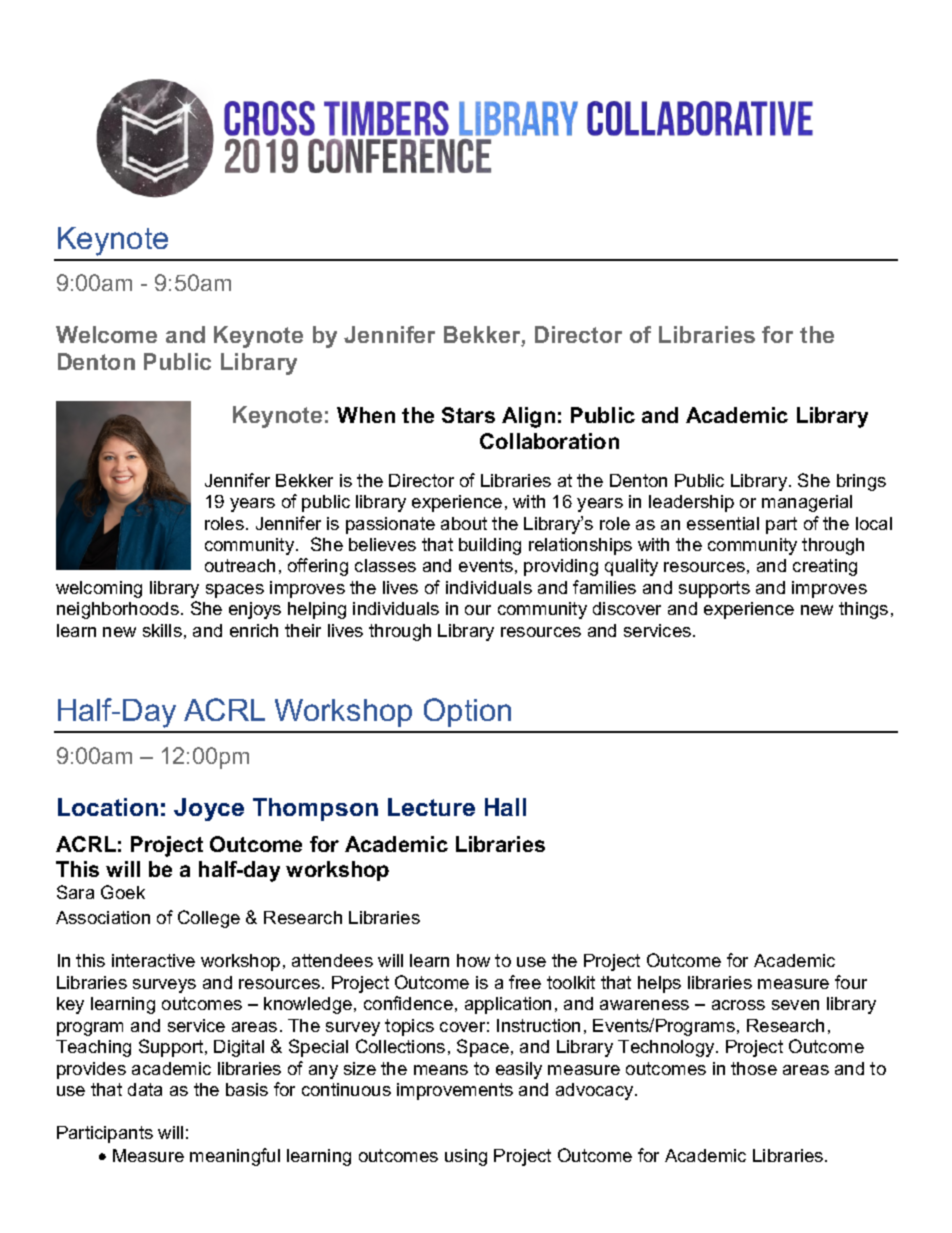 Image resolution: width=952 pixels, height=1233 pixels. What do you see at coordinates (807, 503) in the image?
I see `managerial` at bounding box center [807, 503].
